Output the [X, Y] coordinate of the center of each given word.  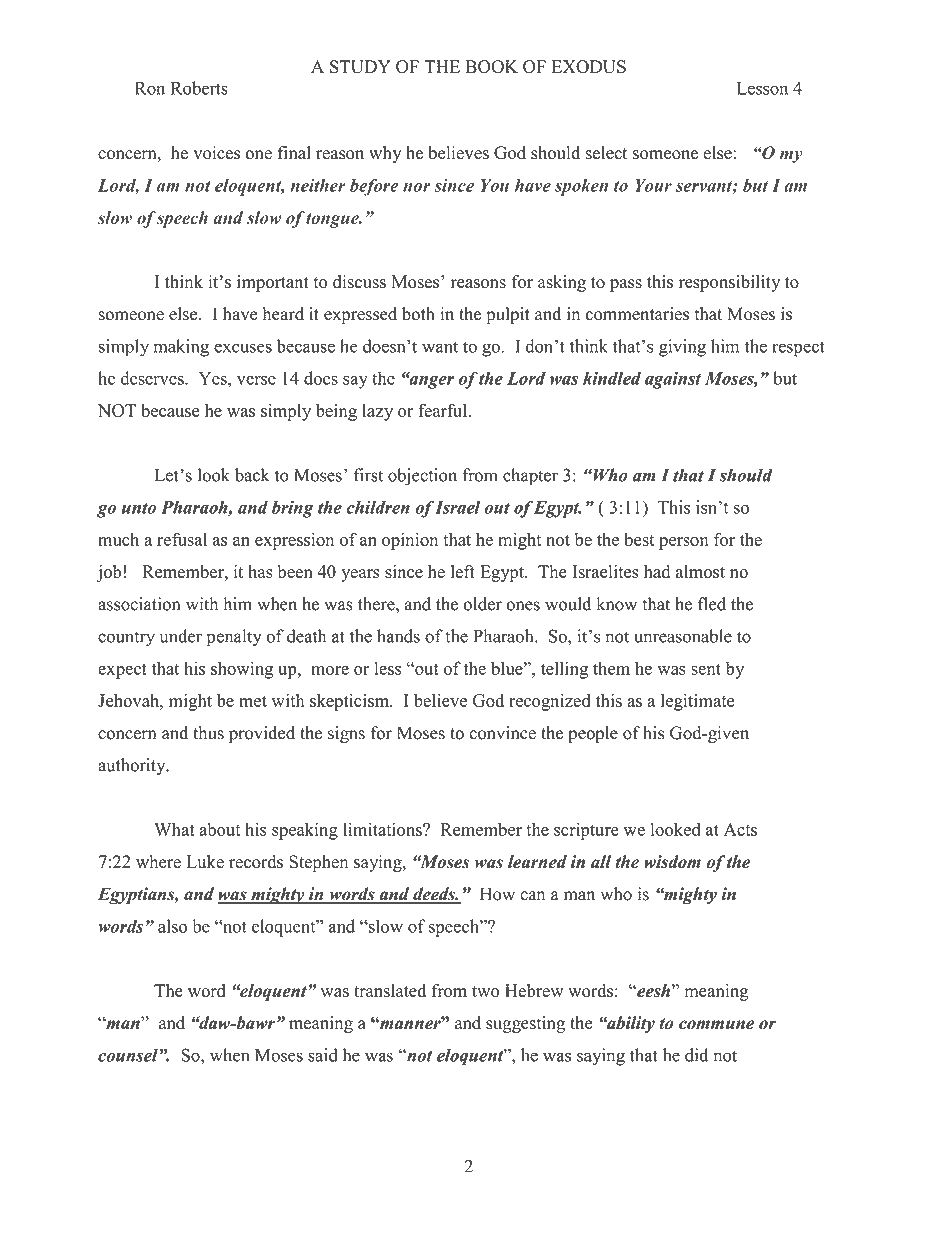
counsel [129, 1055]
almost [700, 571]
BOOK [491, 67]
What [174, 829]
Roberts [199, 88]
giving [682, 348]
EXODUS [588, 67]
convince [502, 733]
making [181, 348]
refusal [182, 539]
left [463, 571]
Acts [740, 829]
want [440, 347]
